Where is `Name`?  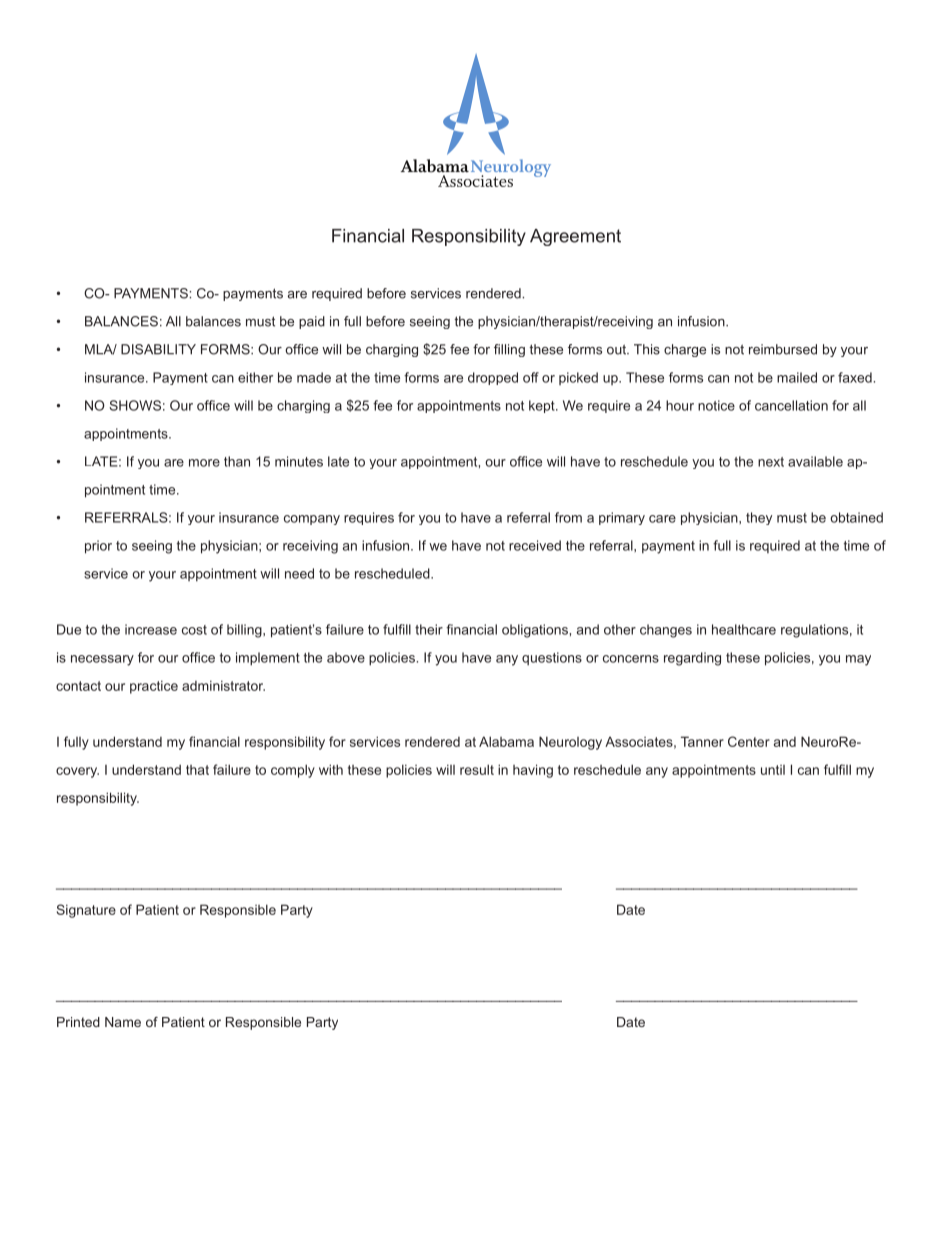
Name is located at coordinates (123, 1022).
